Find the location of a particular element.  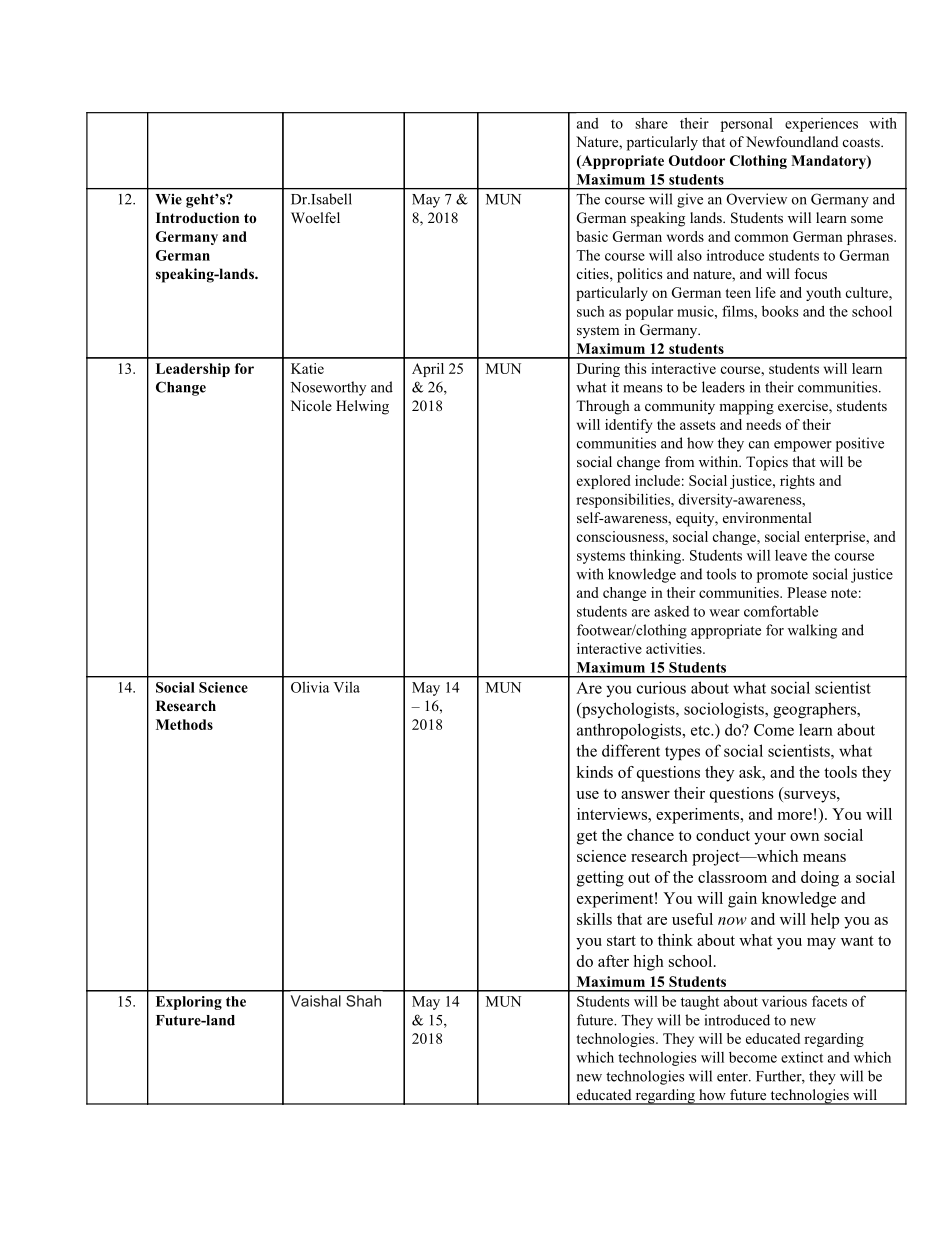

Wie is located at coordinates (168, 199).
